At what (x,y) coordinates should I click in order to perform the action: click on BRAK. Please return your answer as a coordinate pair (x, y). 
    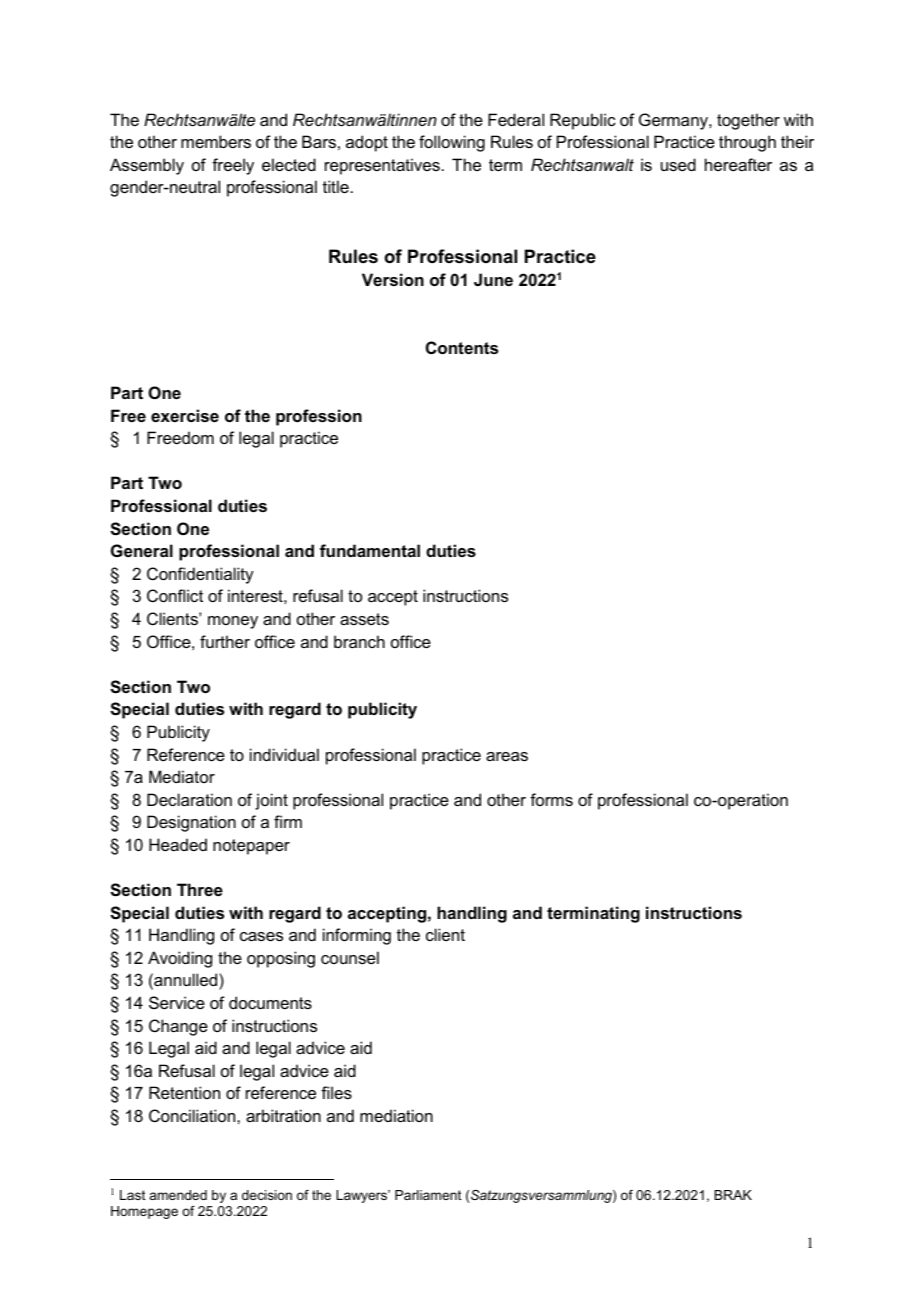
    Looking at the image, I should click on (733, 1195).
